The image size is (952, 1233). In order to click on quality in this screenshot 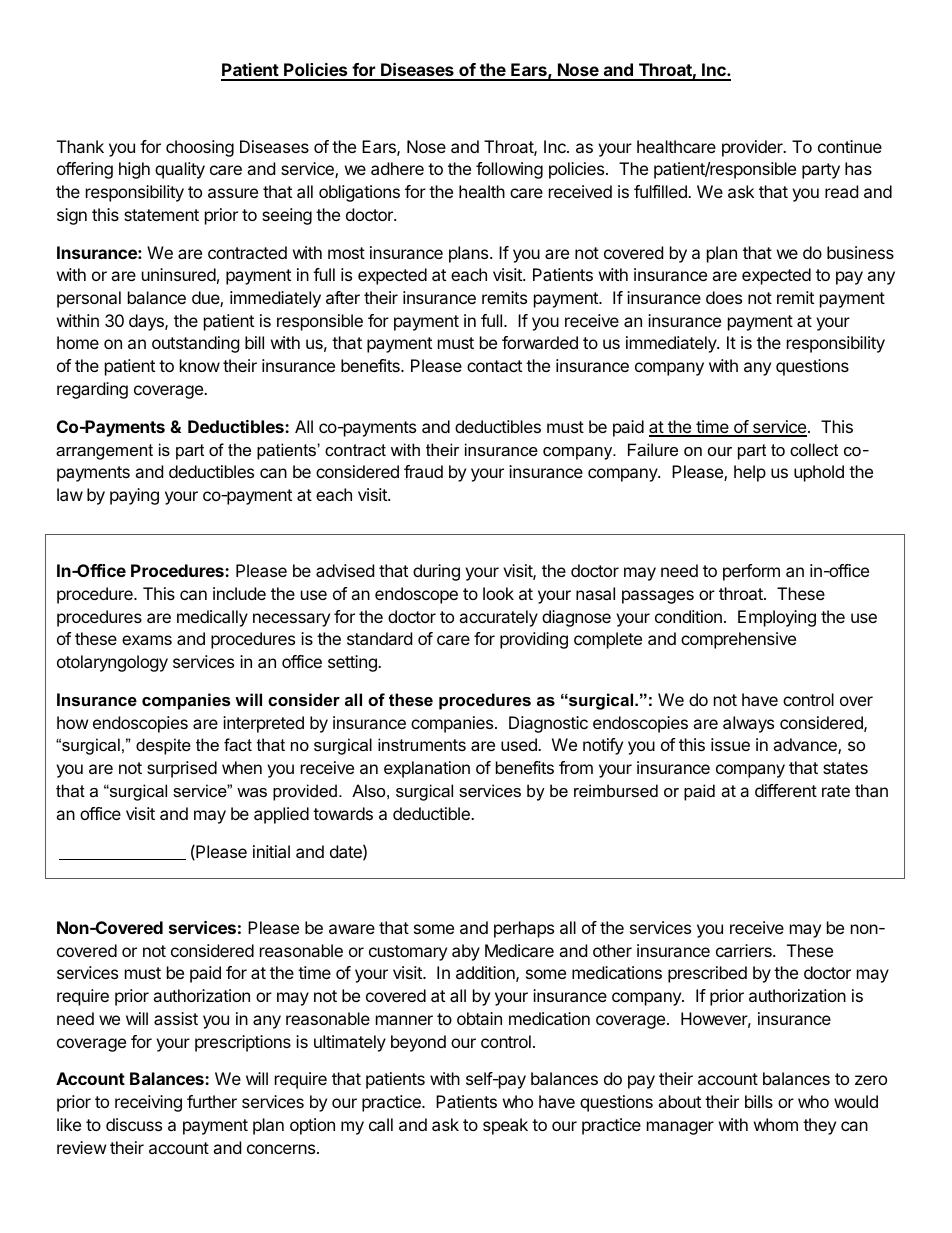, I will do `click(180, 170)`.
